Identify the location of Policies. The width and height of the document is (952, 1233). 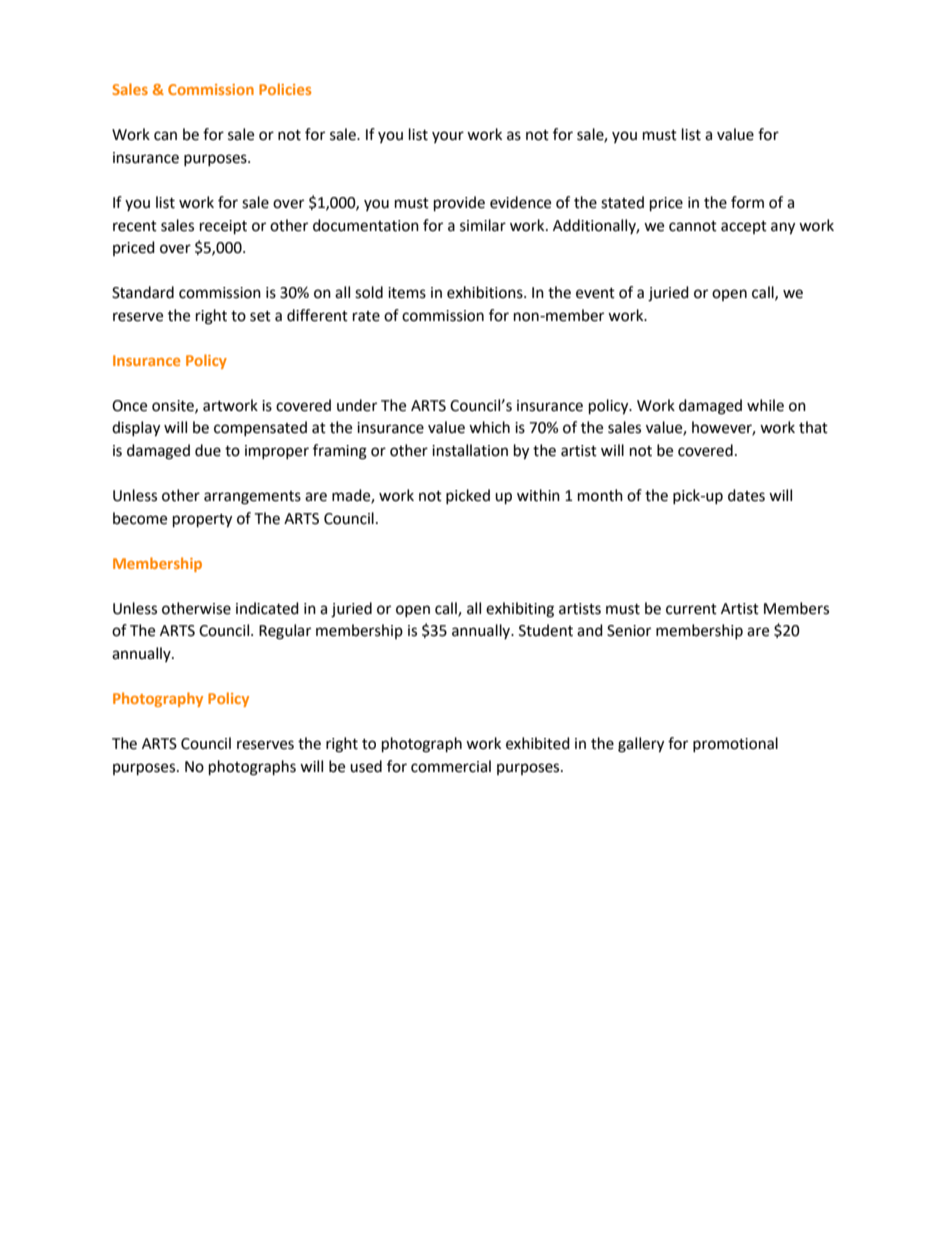
(285, 89).
